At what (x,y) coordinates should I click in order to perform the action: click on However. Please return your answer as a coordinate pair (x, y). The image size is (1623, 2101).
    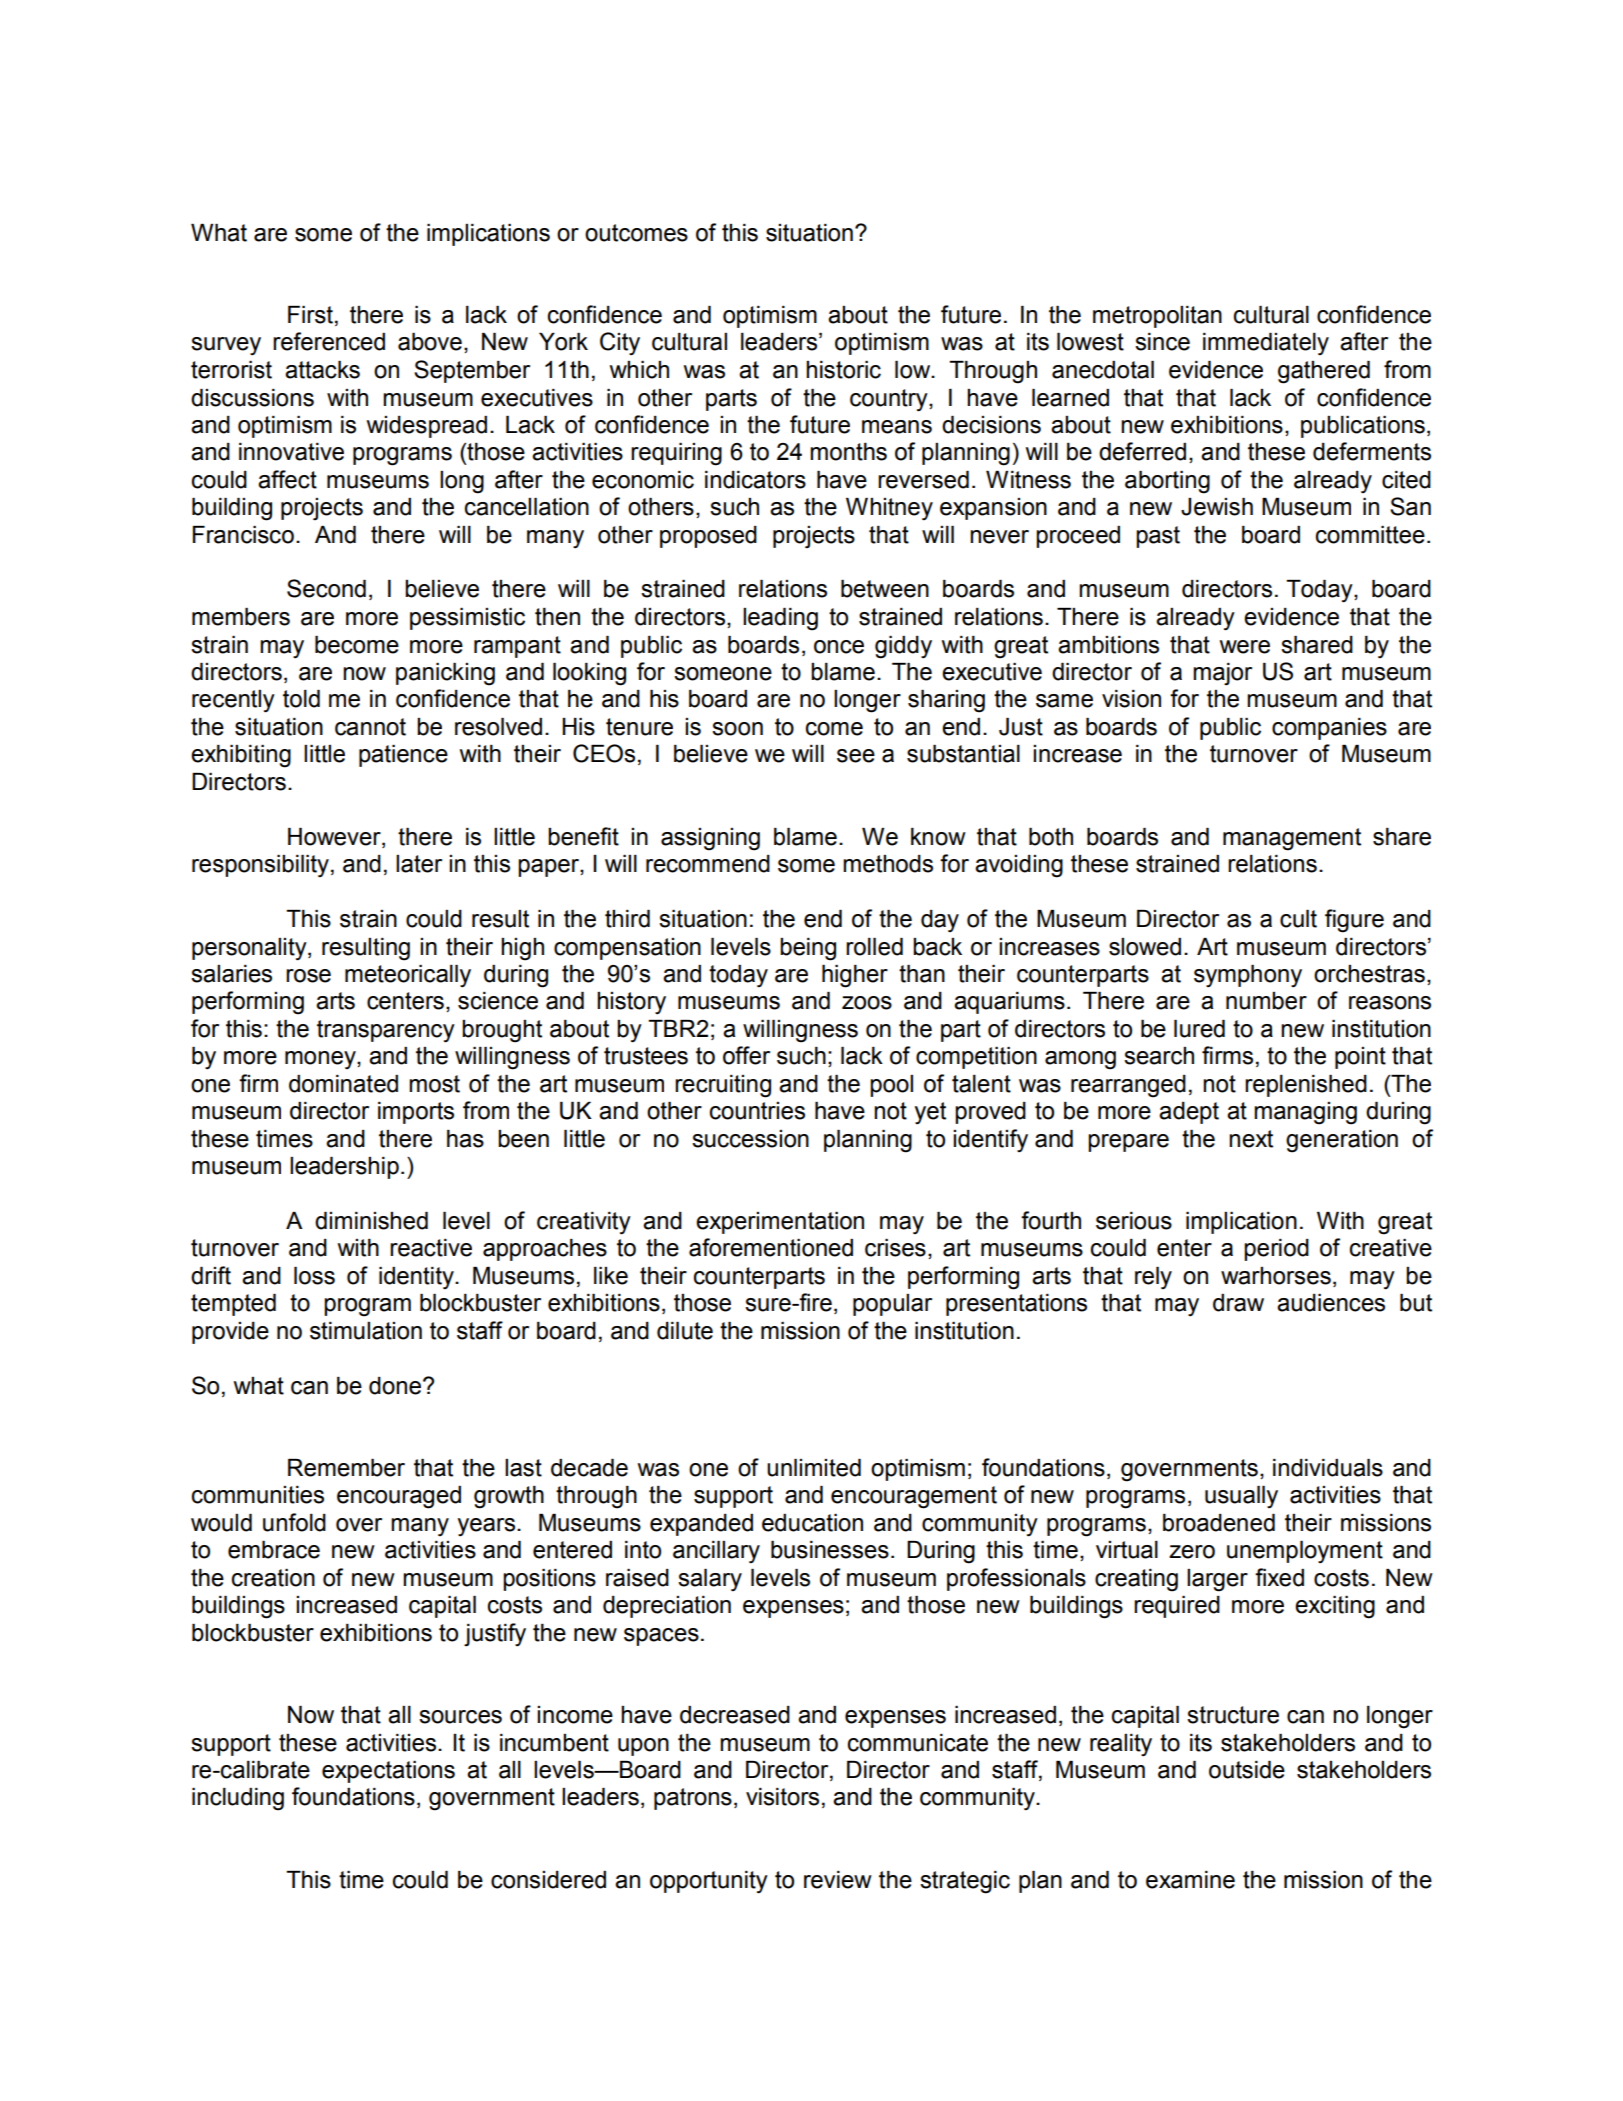
    Looking at the image, I should click on (335, 838).
